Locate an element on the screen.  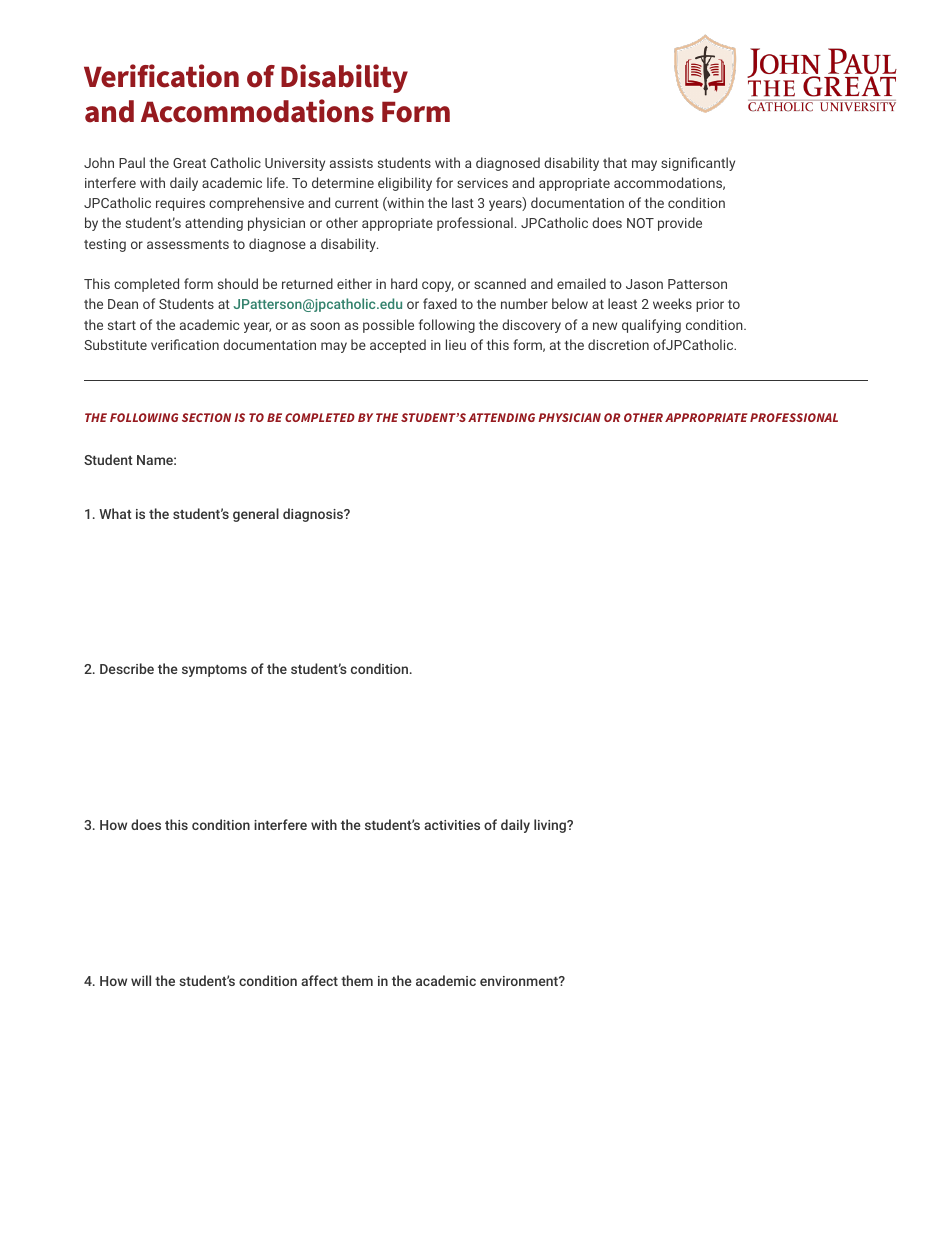
requires is located at coordinates (180, 204).
